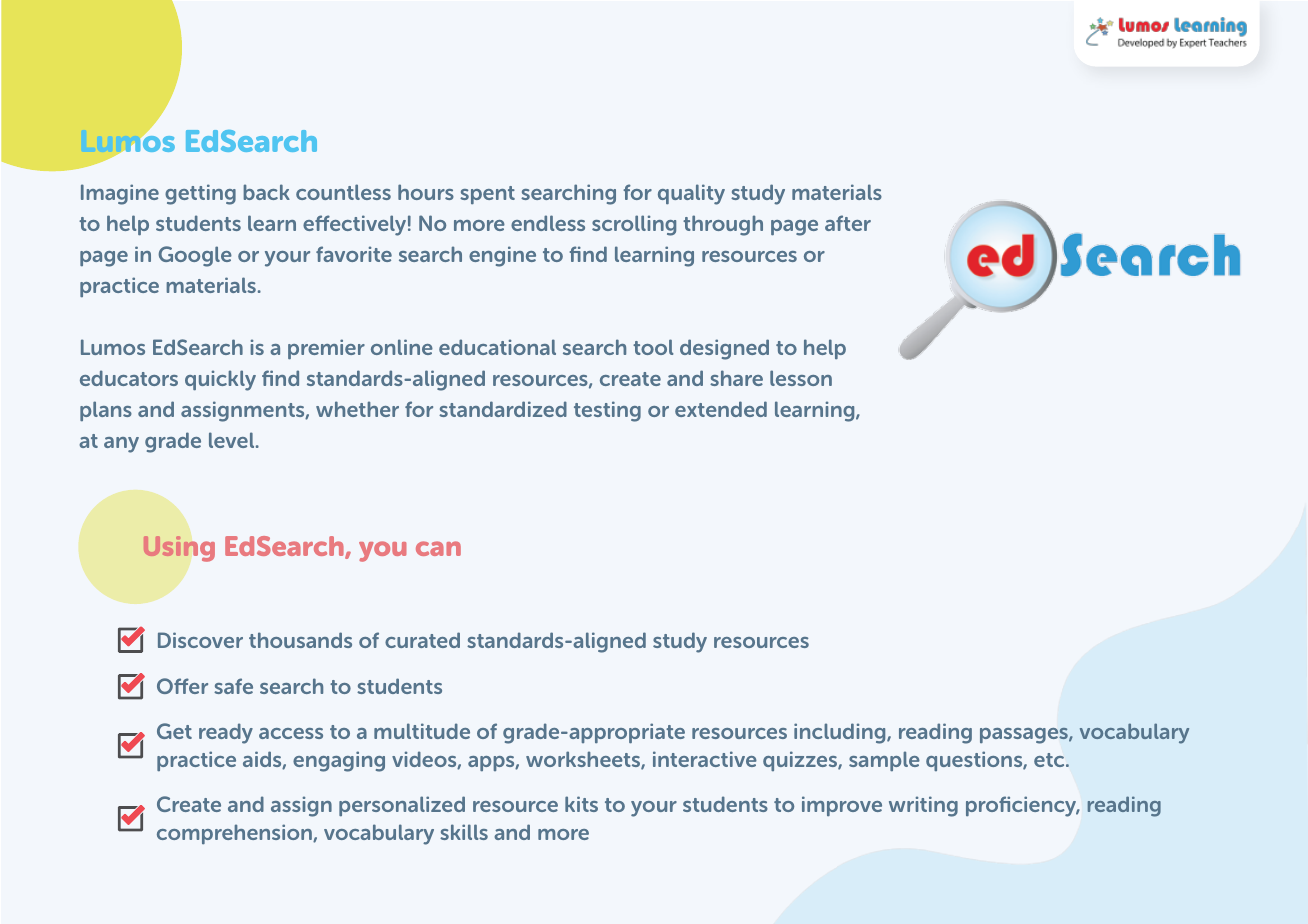 Image resolution: width=1308 pixels, height=924 pixels. I want to click on level, so click(233, 440).
